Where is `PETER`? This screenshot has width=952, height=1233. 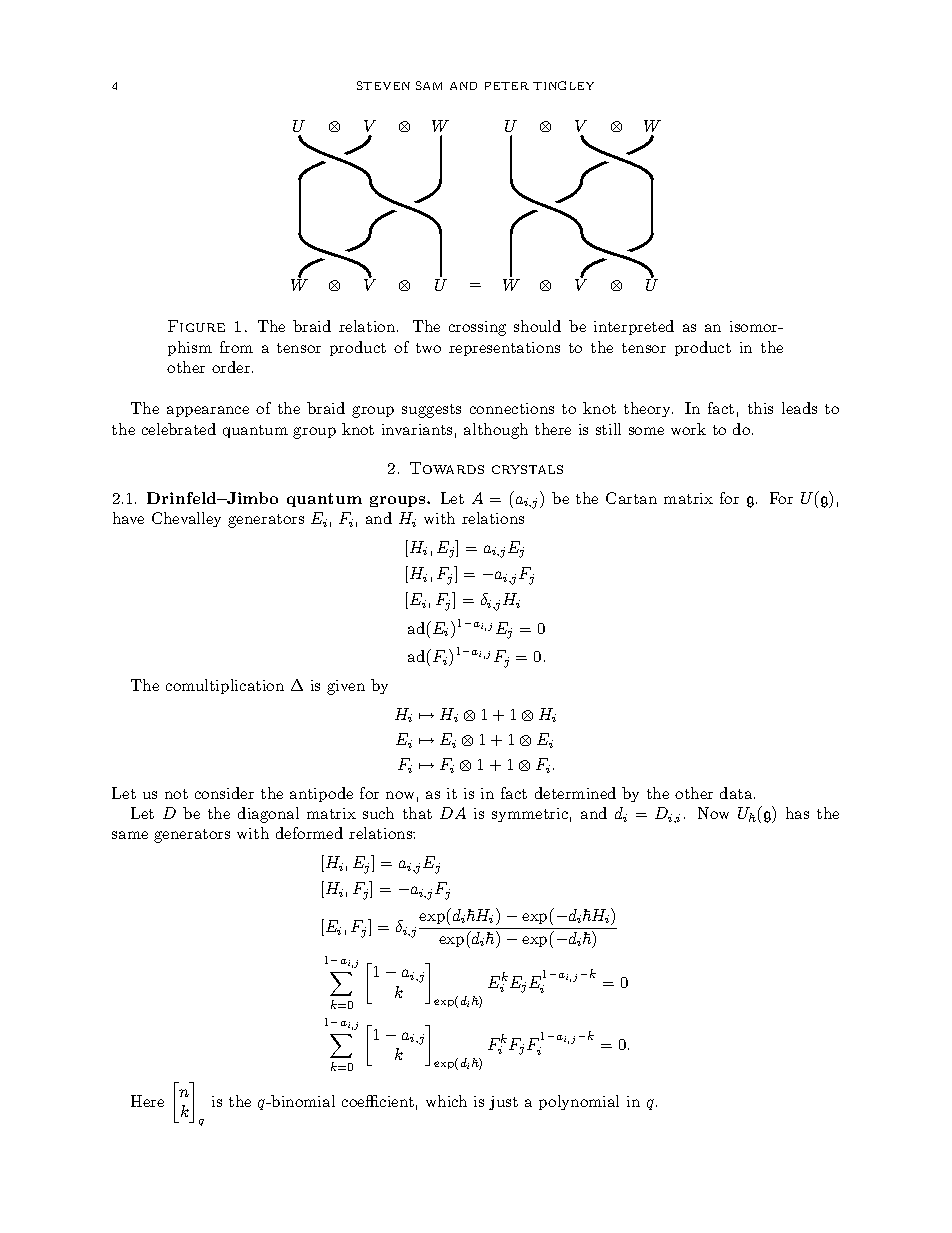 PETER is located at coordinates (507, 86).
